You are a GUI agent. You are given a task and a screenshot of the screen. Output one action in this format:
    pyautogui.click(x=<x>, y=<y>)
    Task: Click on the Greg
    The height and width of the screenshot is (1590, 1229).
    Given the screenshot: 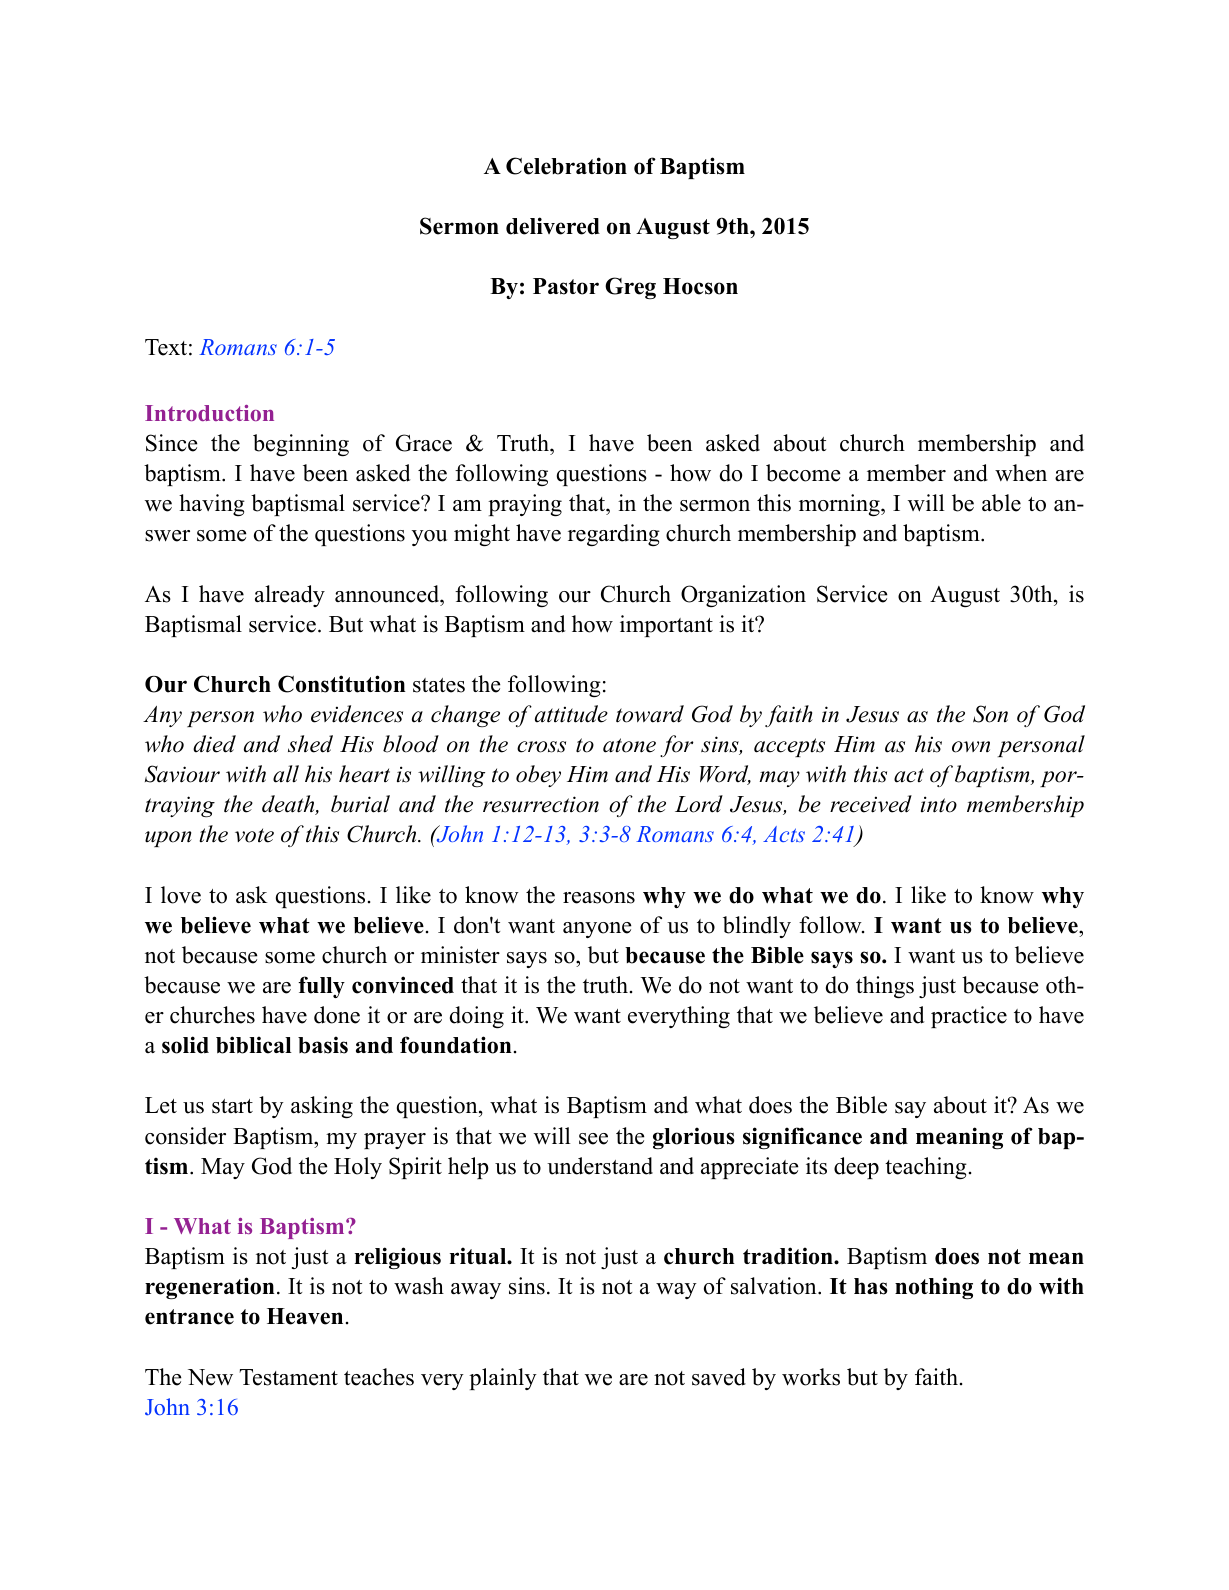 What is the action you would take?
    pyautogui.click(x=630, y=288)
